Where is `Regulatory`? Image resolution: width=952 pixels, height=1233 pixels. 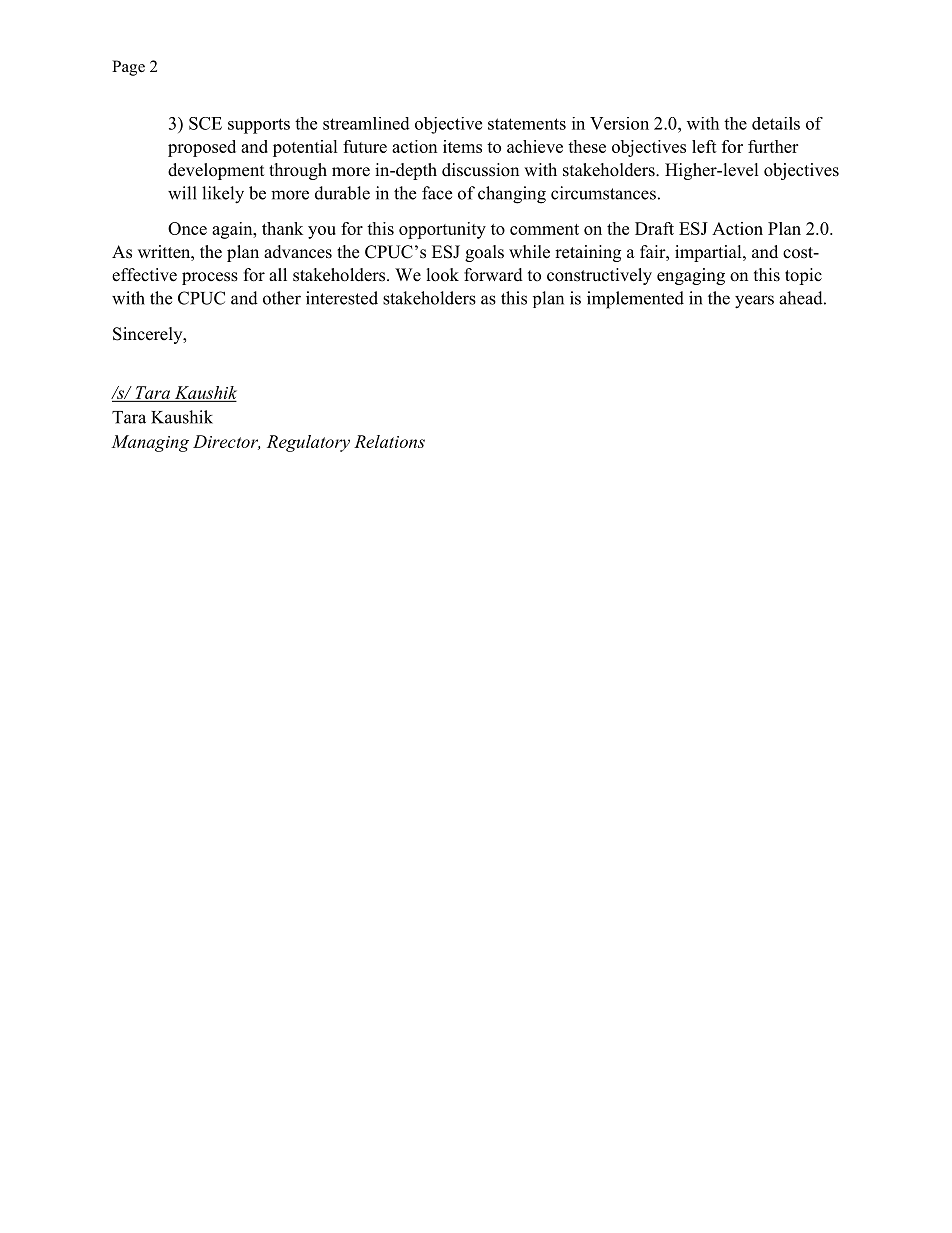 Regulatory is located at coordinates (308, 443).
